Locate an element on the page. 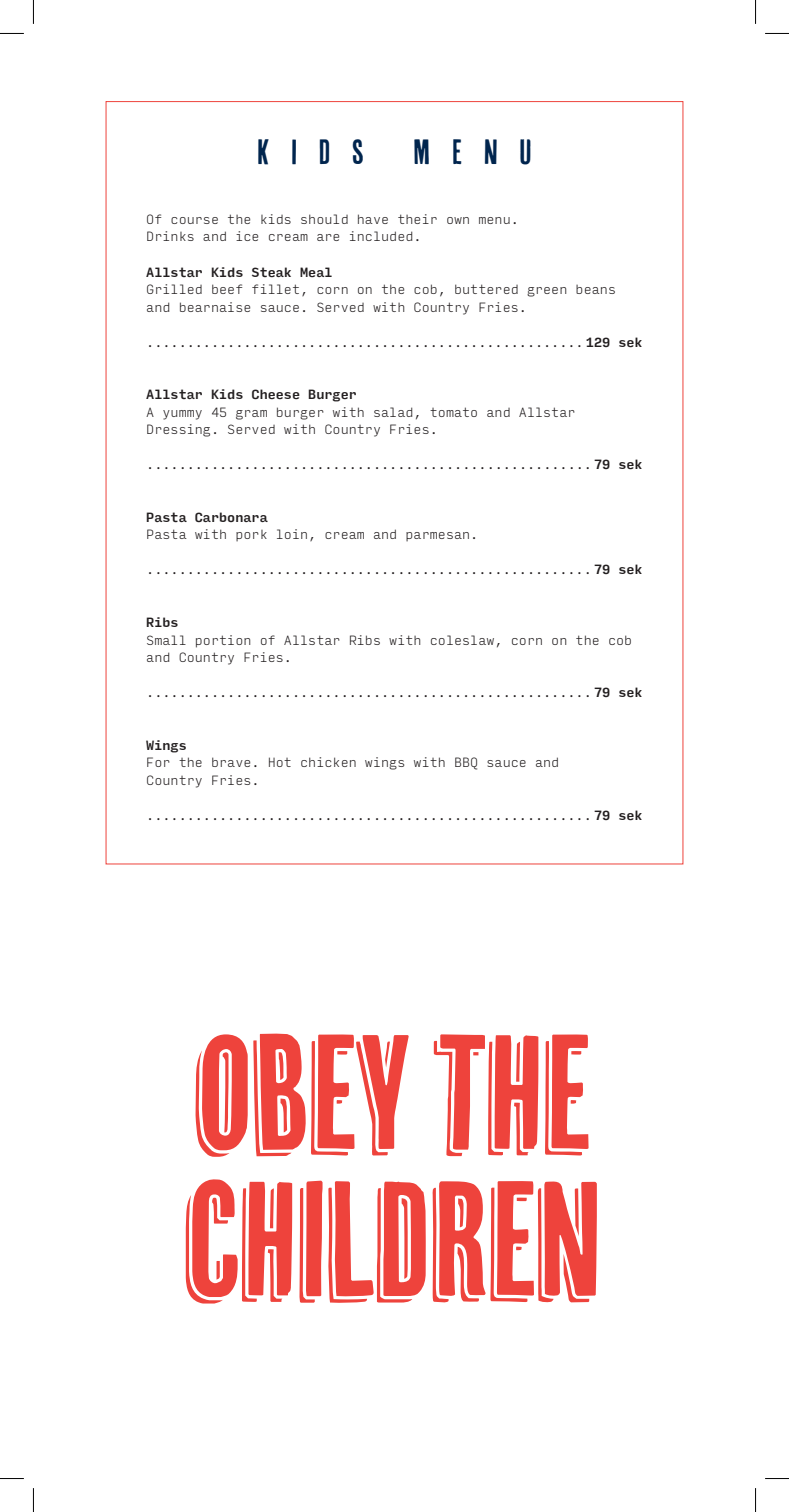 This document has width=789, height=1512. obey is located at coordinates (302, 1095).
